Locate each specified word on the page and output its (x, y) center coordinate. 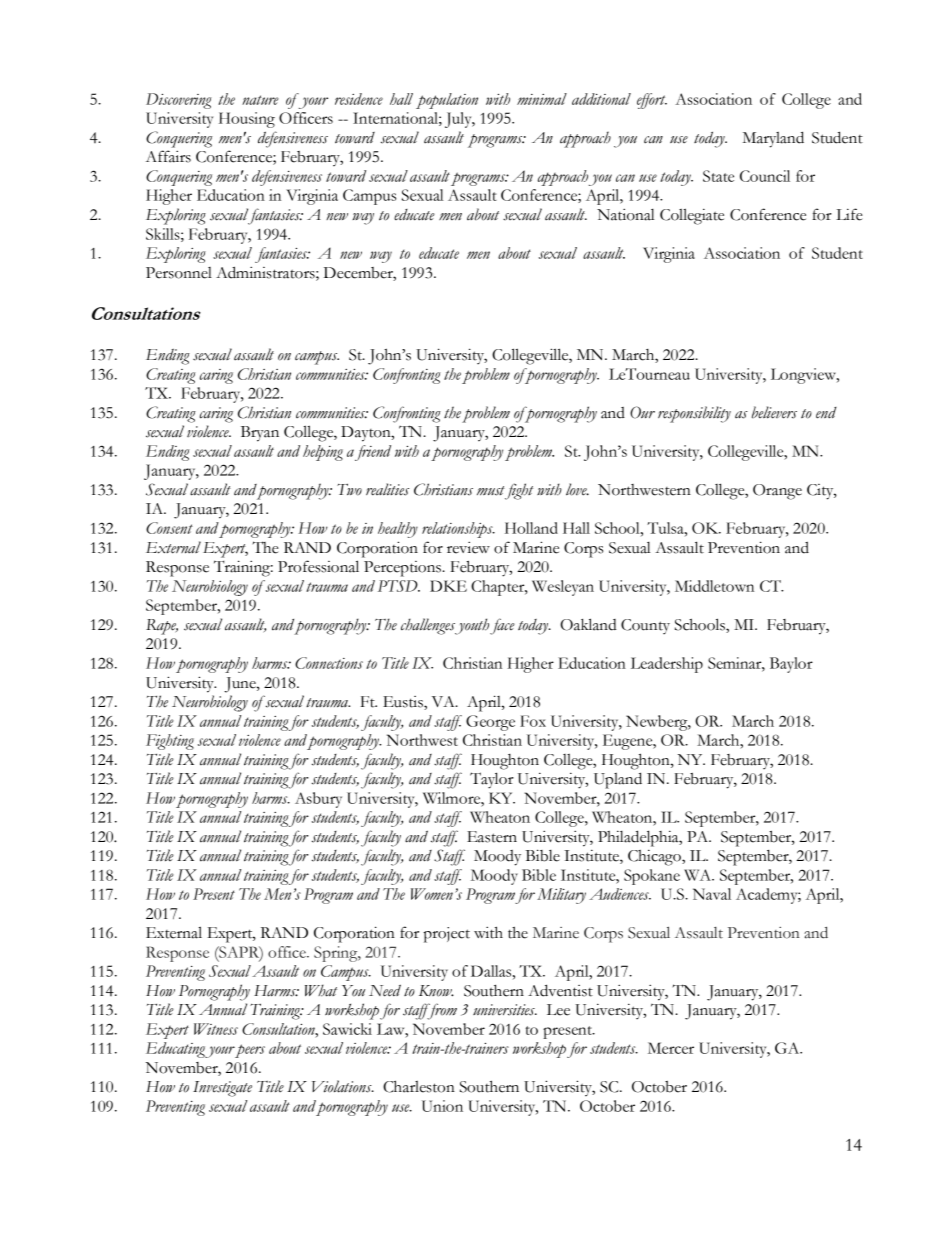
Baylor (791, 665)
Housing (247, 120)
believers (774, 412)
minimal (542, 99)
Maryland (773, 139)
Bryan (260, 434)
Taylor (492, 780)
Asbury (318, 800)
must (491, 491)
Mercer (671, 1048)
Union (442, 1106)
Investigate (222, 1089)
